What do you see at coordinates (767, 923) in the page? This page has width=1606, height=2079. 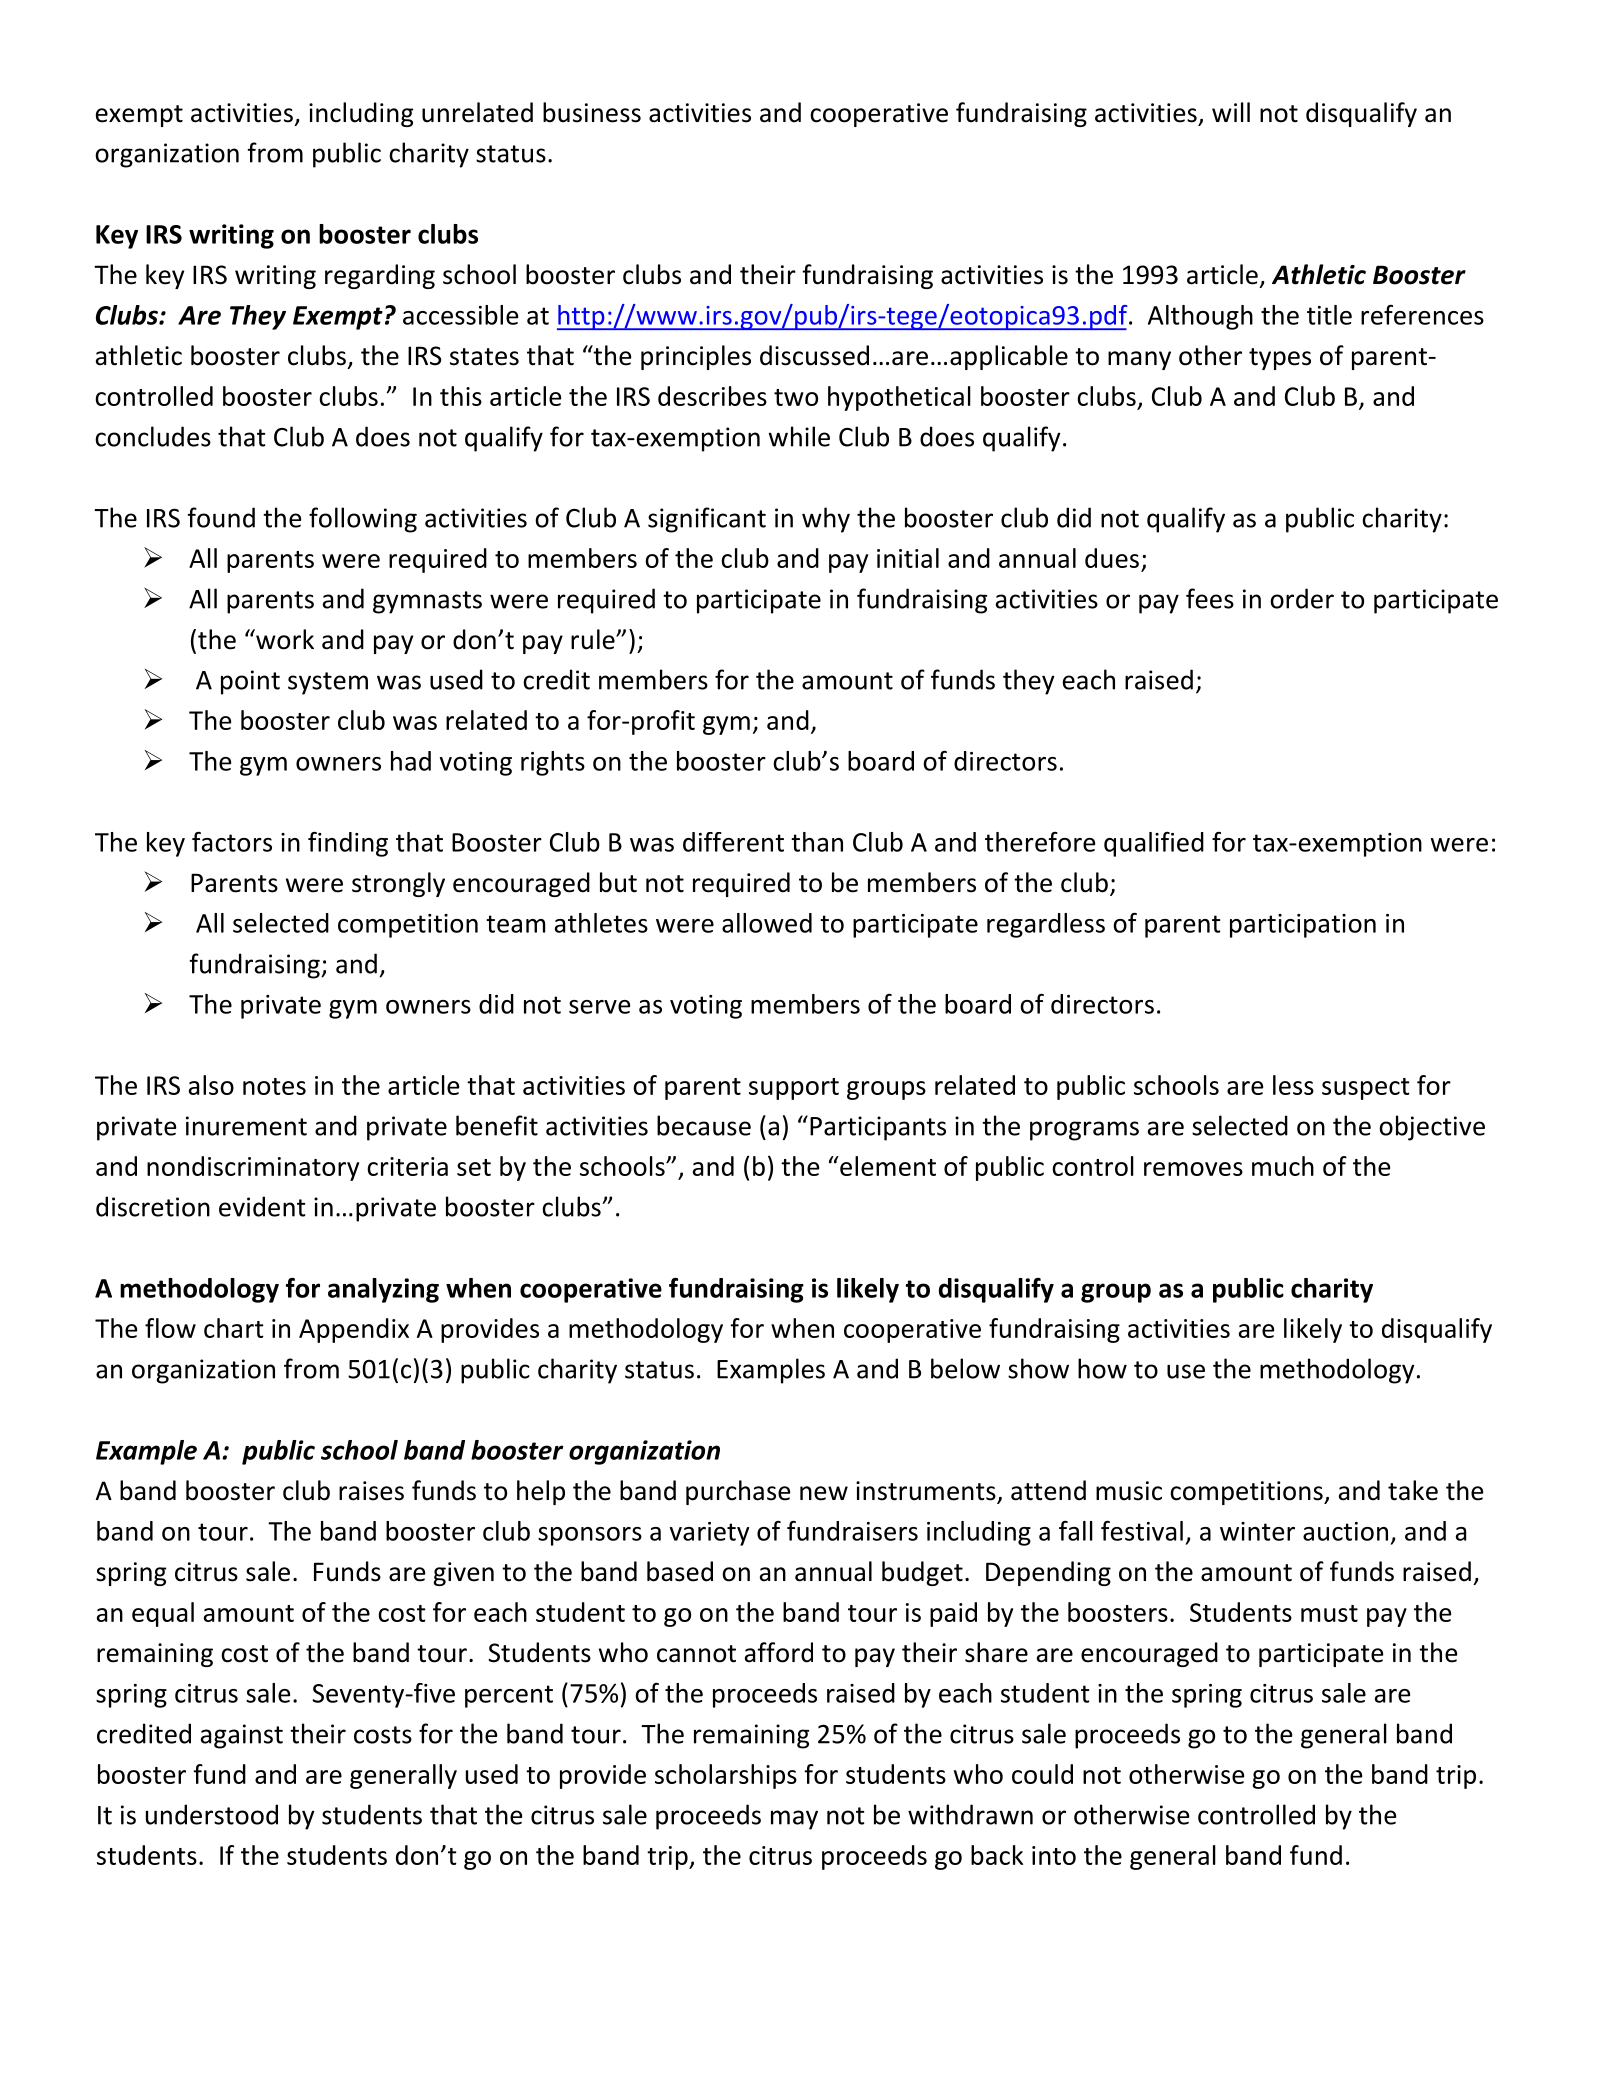 I see `allowed` at bounding box center [767, 923].
